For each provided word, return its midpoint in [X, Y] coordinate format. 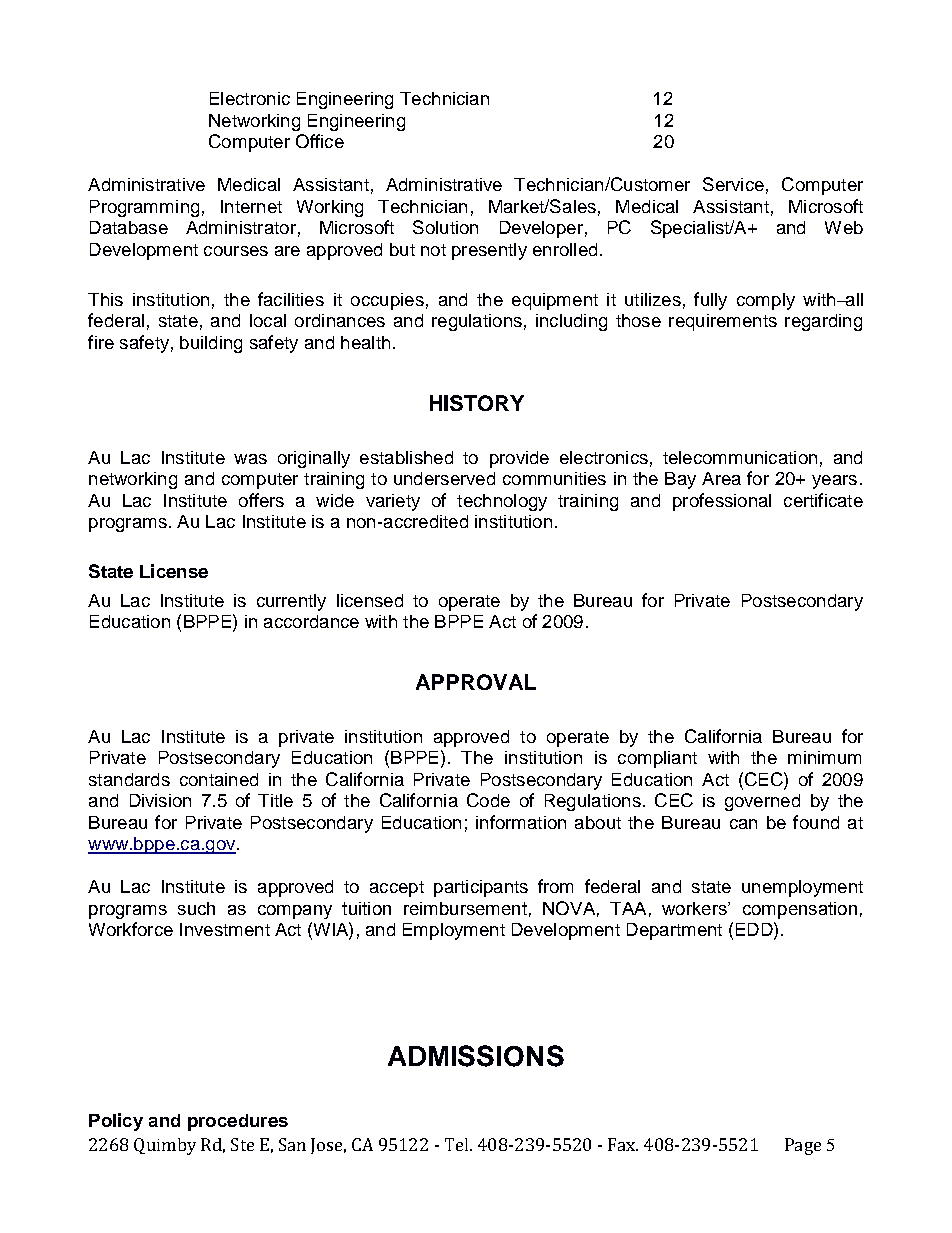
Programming [144, 208]
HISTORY [477, 403]
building [211, 344]
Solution [445, 227]
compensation [800, 910]
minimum [824, 757]
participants [481, 888]
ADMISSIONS [476, 1056]
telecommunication [740, 457]
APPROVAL [476, 682]
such [196, 908]
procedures [238, 1122]
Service [733, 184]
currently [291, 602]
